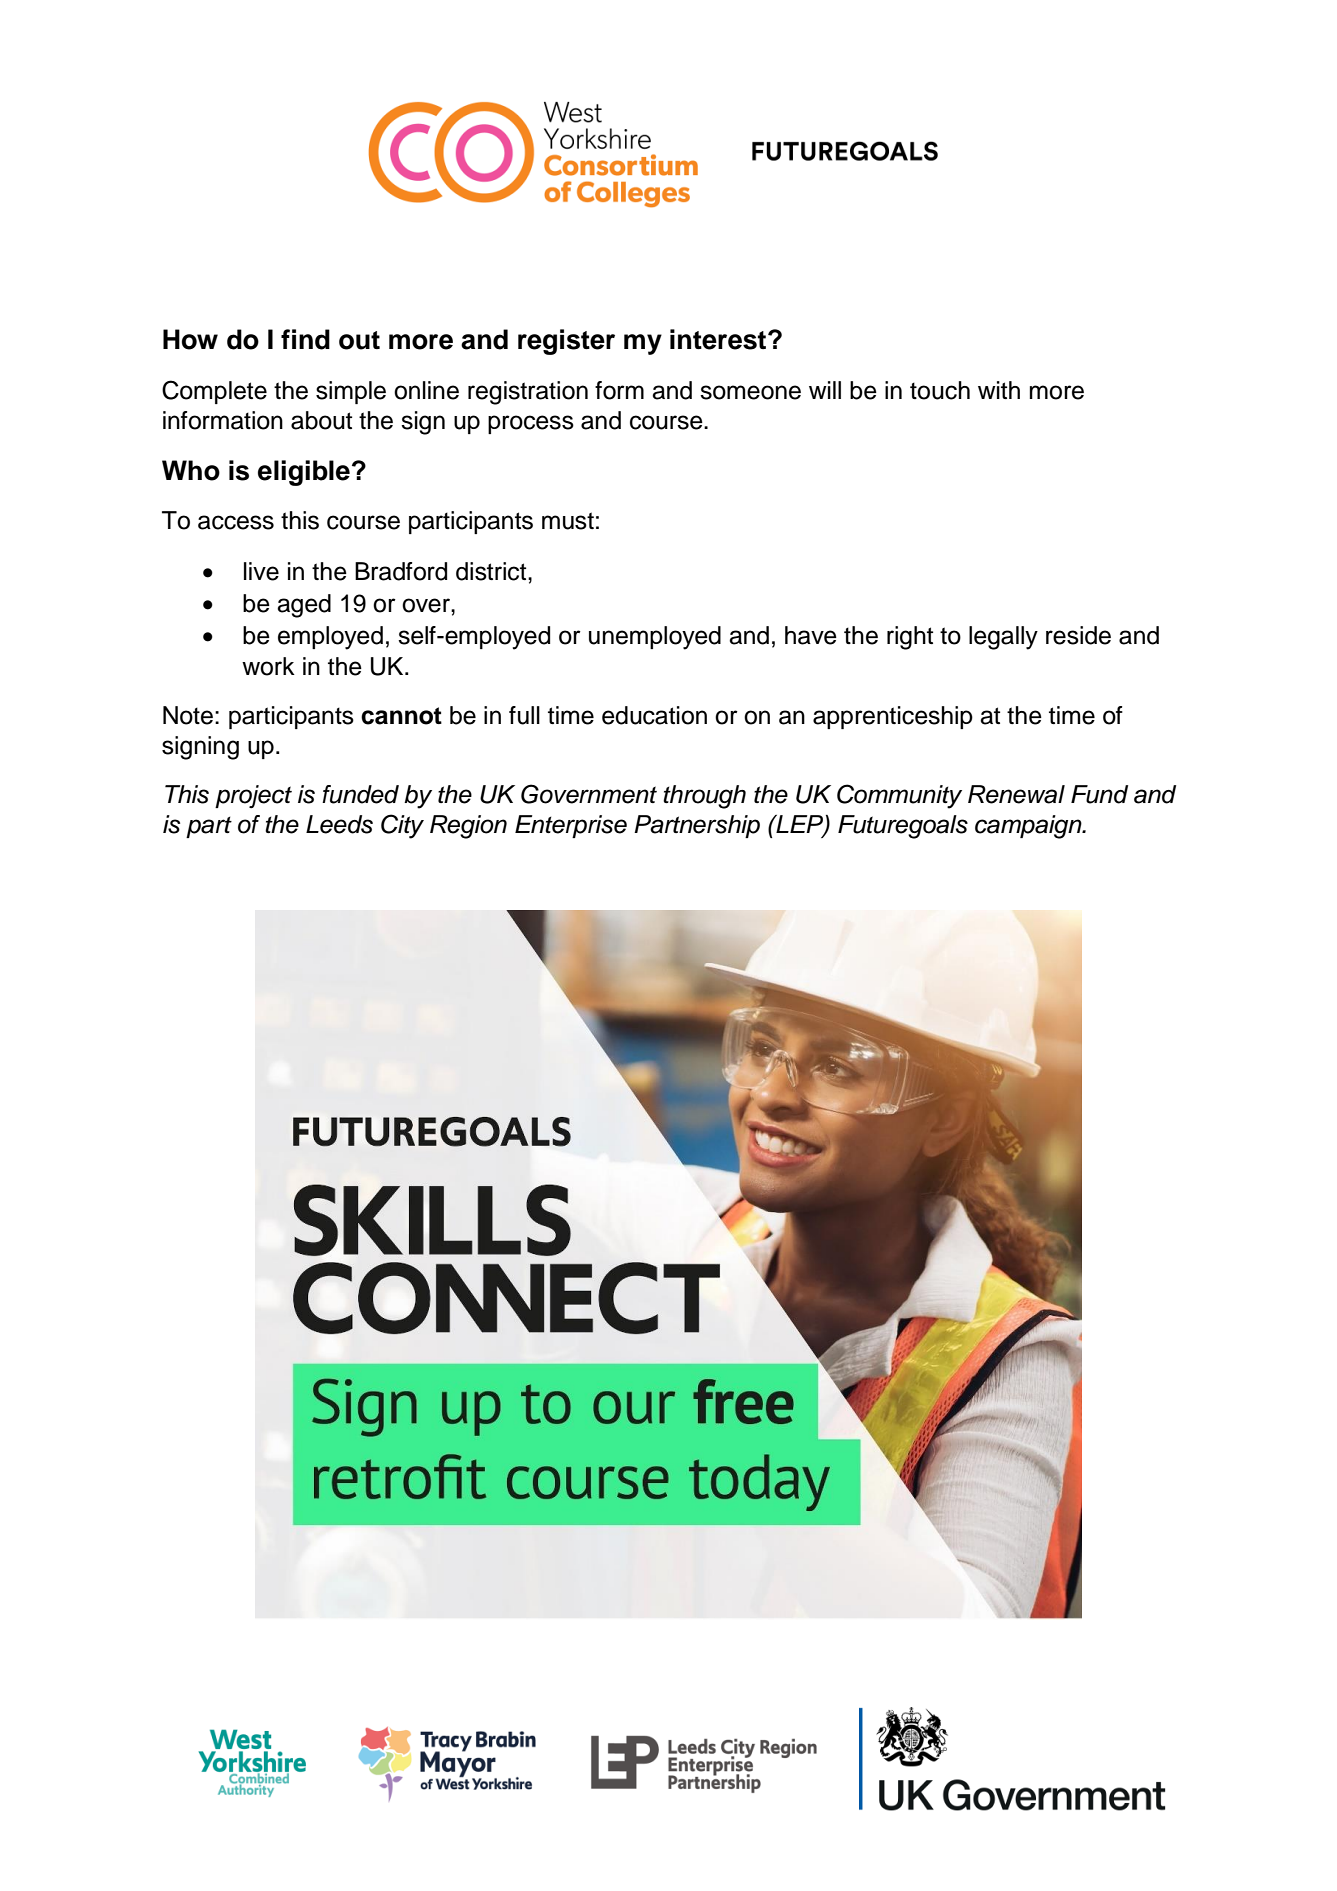  Describe the element at coordinates (268, 666) in the image. I see `work` at that location.
